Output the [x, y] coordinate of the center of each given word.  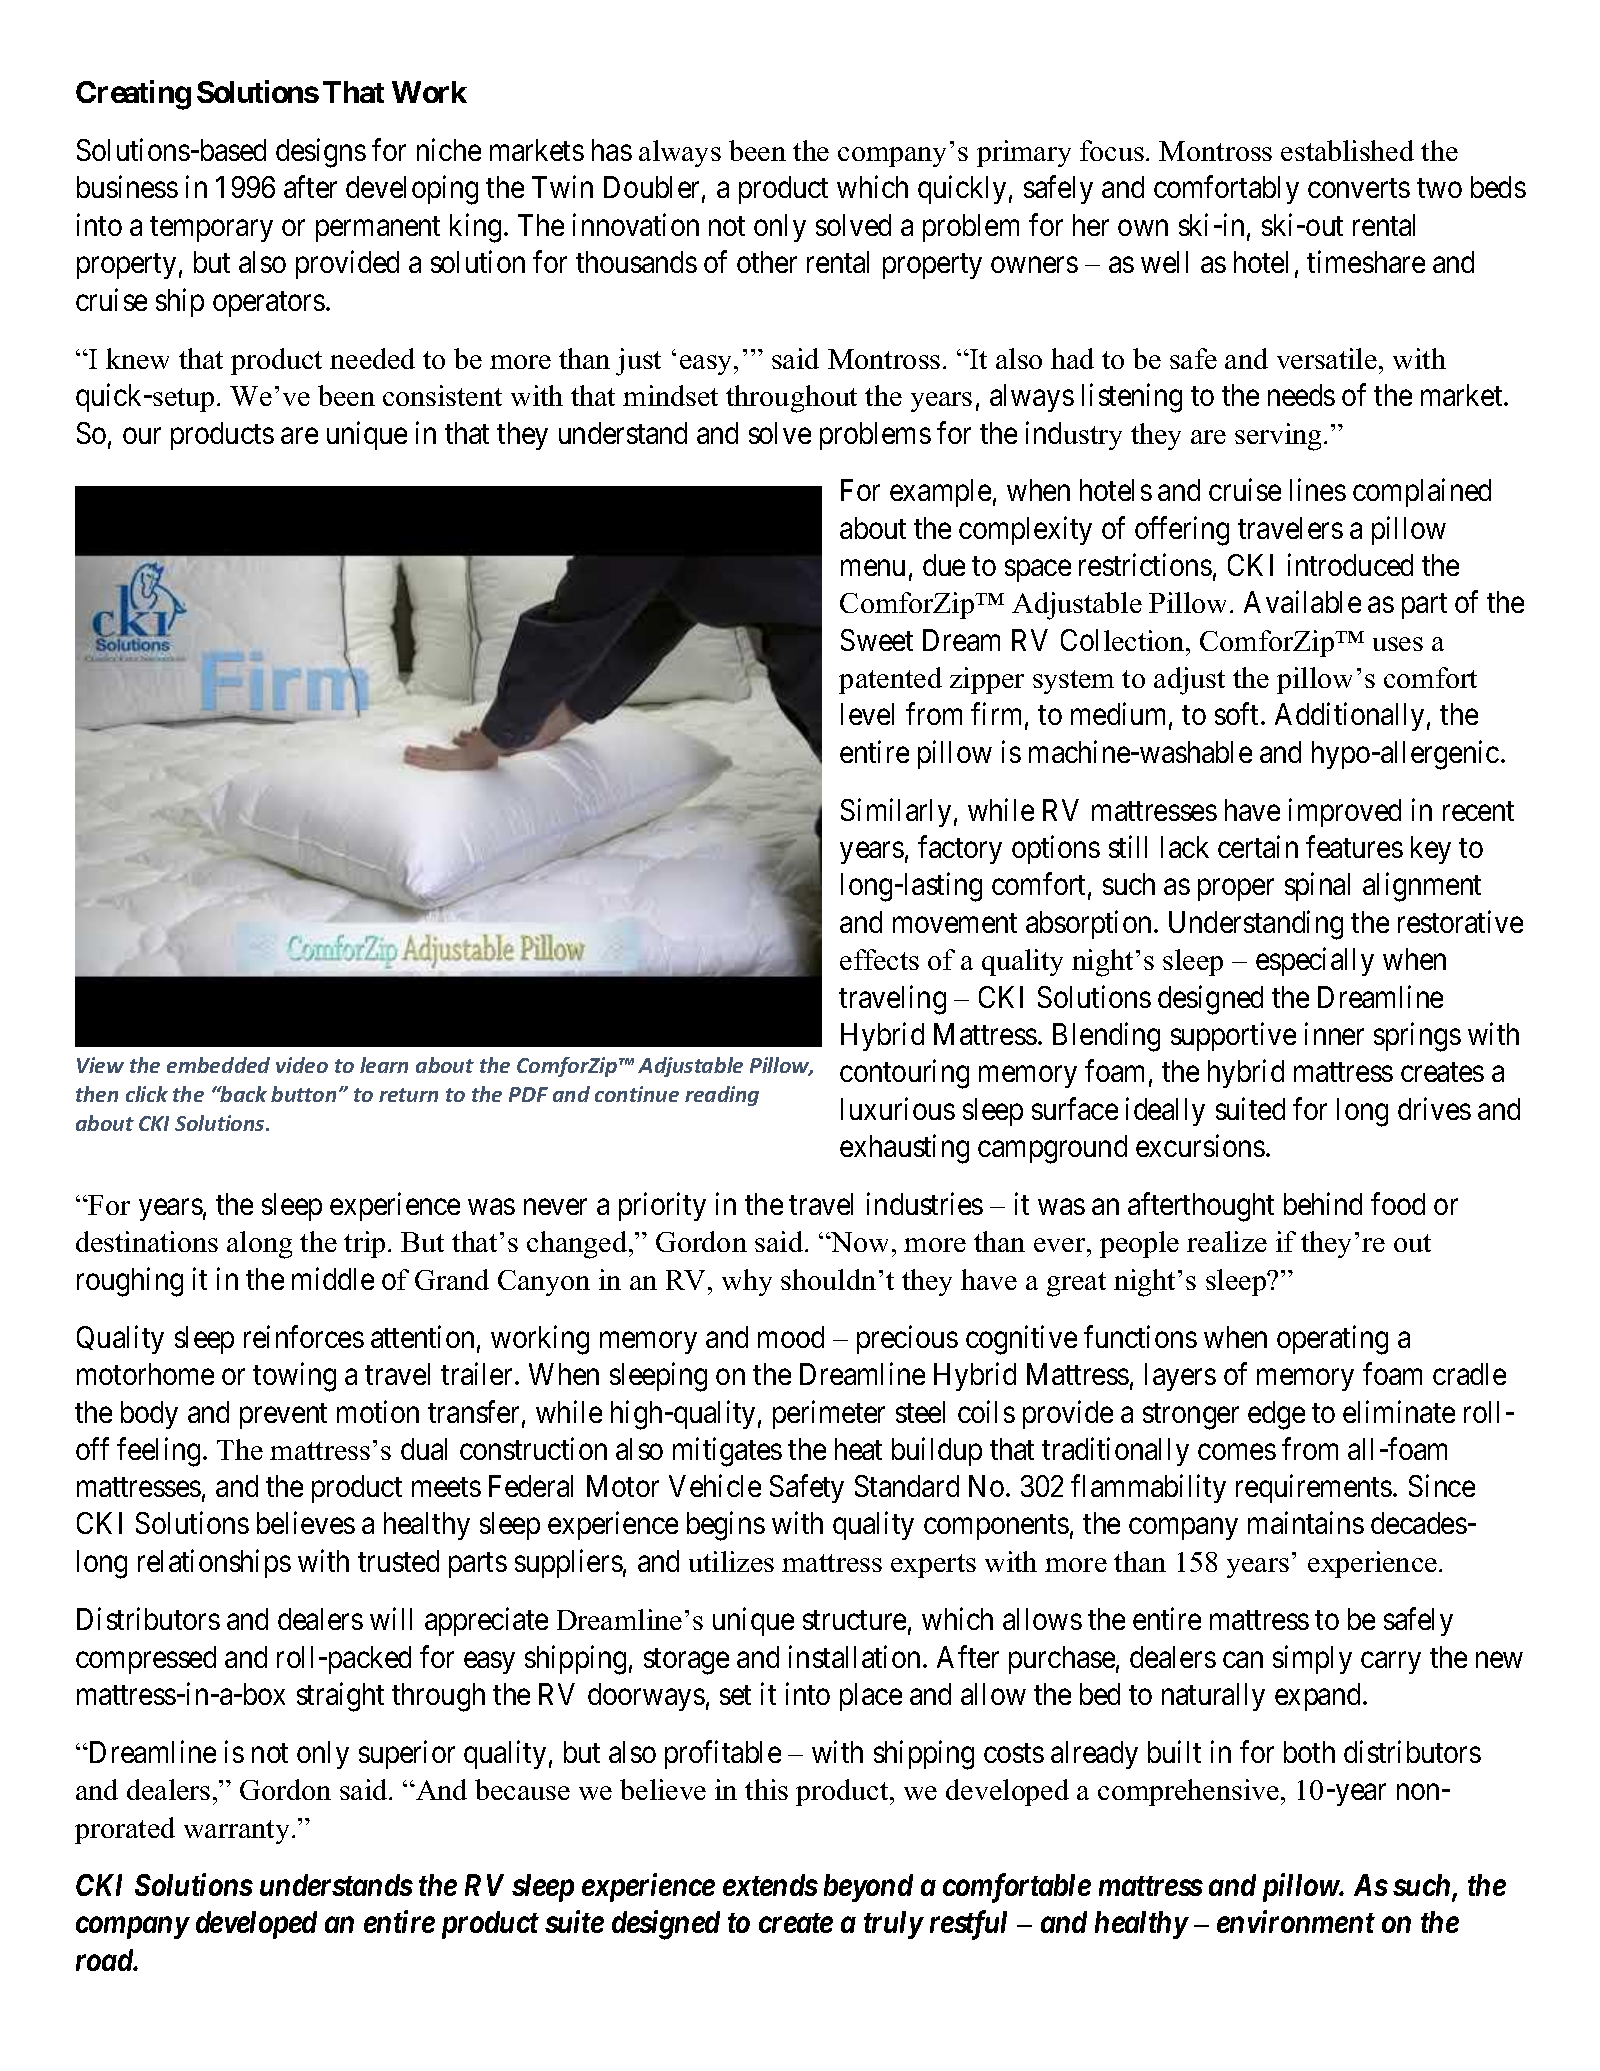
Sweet [877, 640]
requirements [1314, 1489]
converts [1359, 188]
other [767, 262]
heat [858, 1449]
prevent [283, 1416]
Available [1302, 602]
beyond [868, 1888]
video [302, 1065]
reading [722, 1096]
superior [407, 1754]
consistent [442, 395]
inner [1334, 1033]
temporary [211, 229]
